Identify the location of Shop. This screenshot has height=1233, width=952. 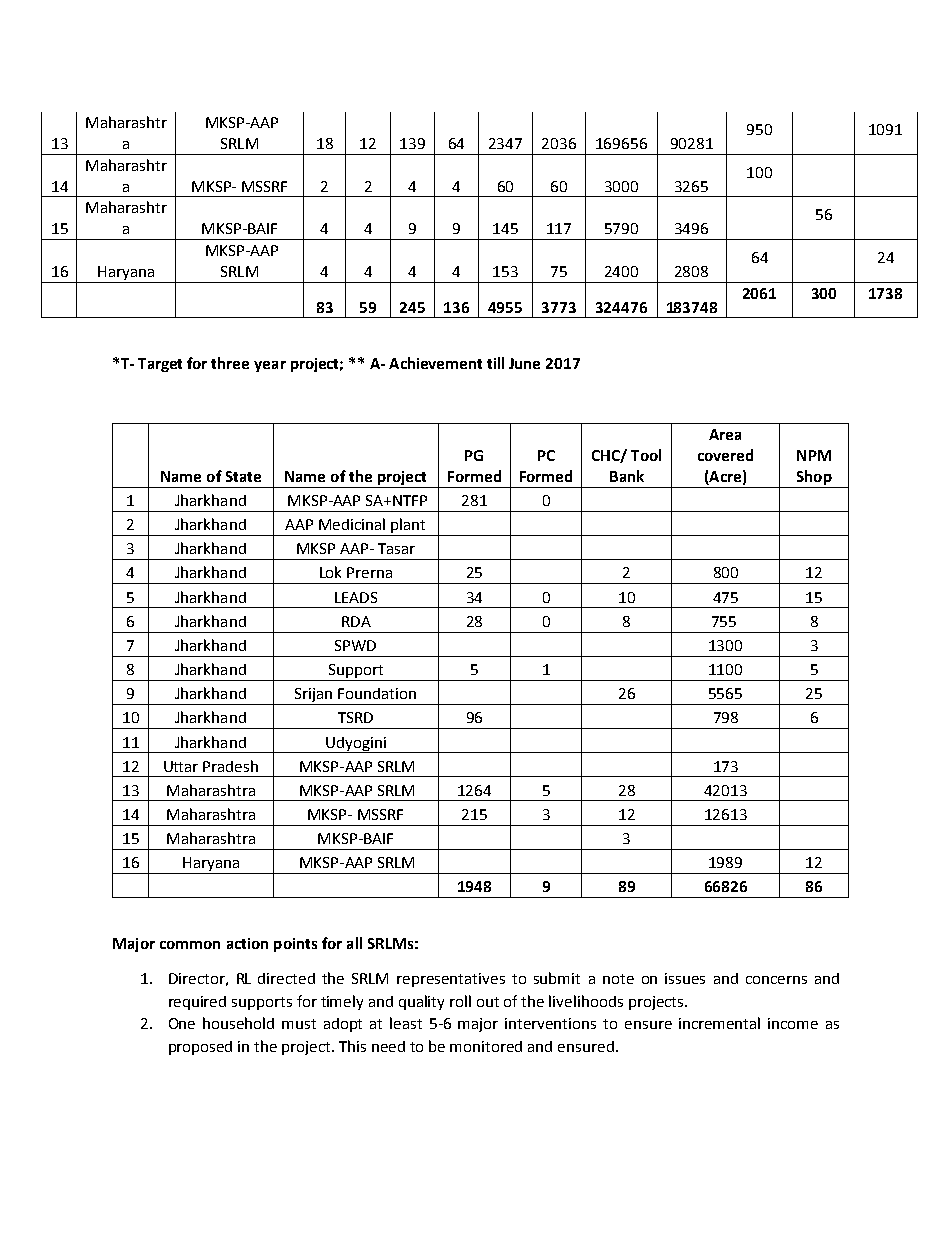
(814, 479).
